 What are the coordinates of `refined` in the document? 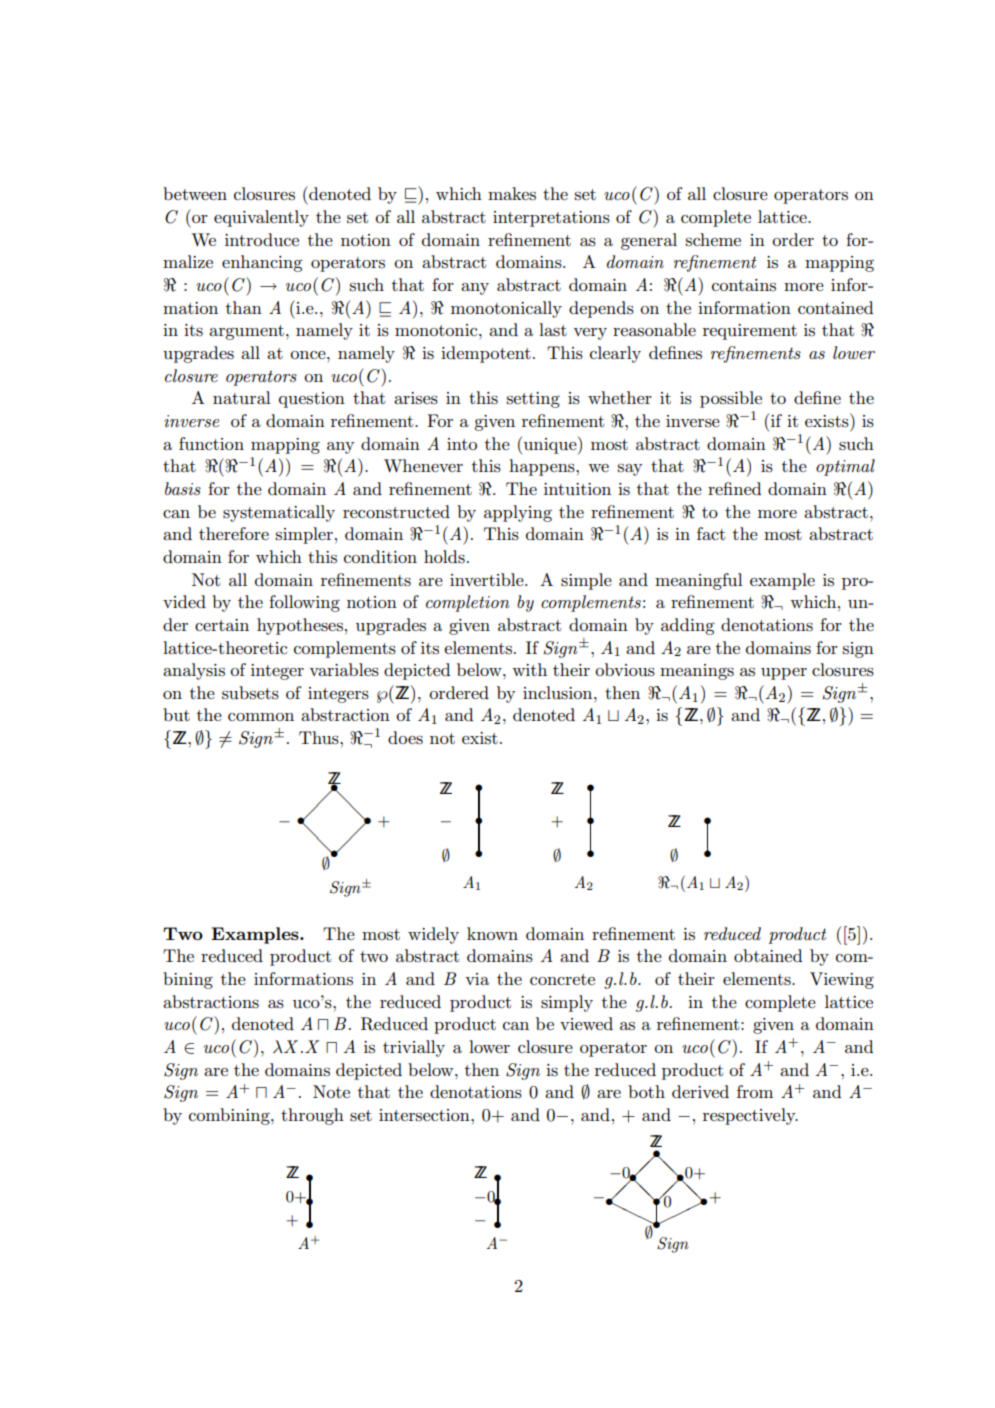 It's located at (735, 488).
